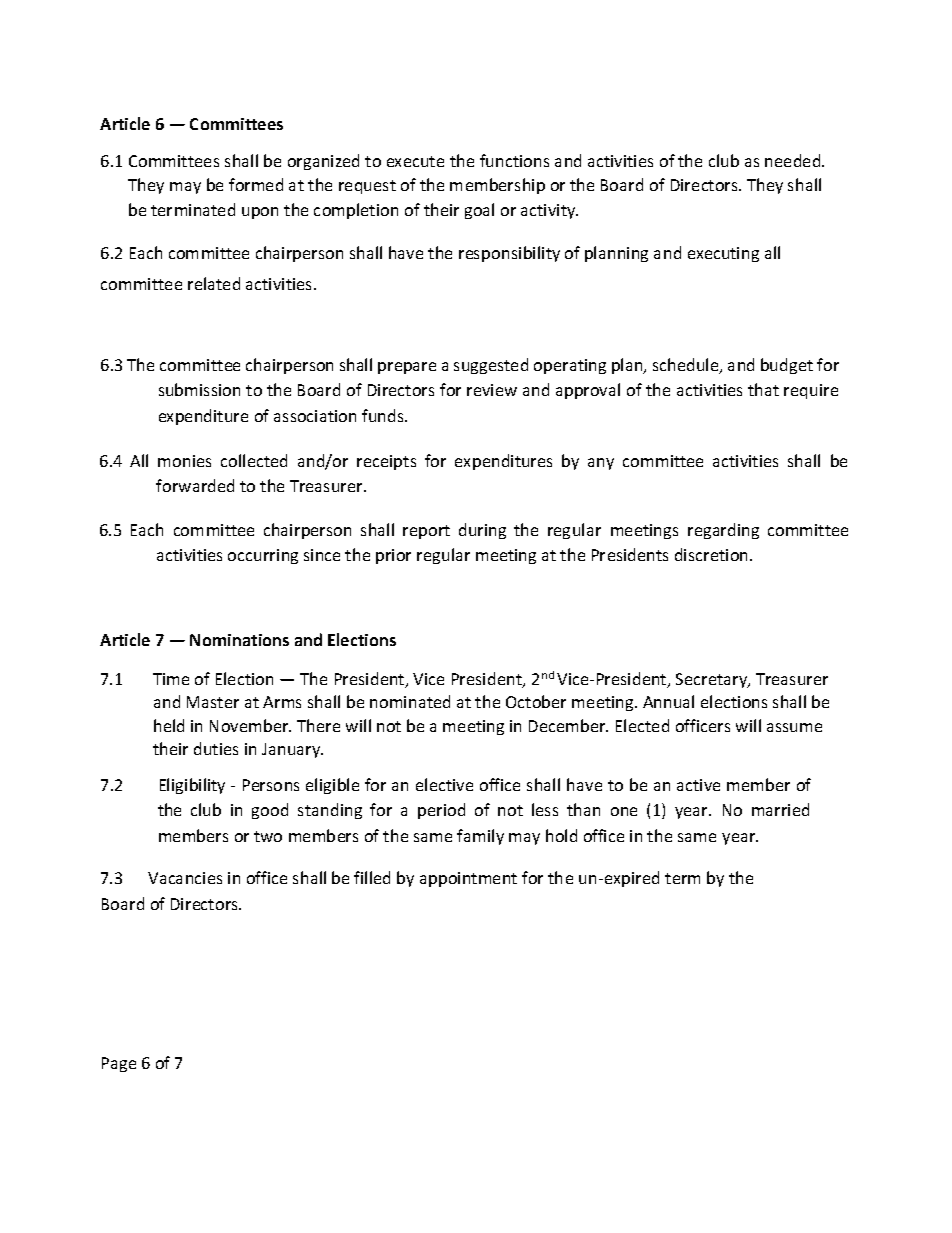 The image size is (952, 1233). I want to click on monies, so click(184, 461).
